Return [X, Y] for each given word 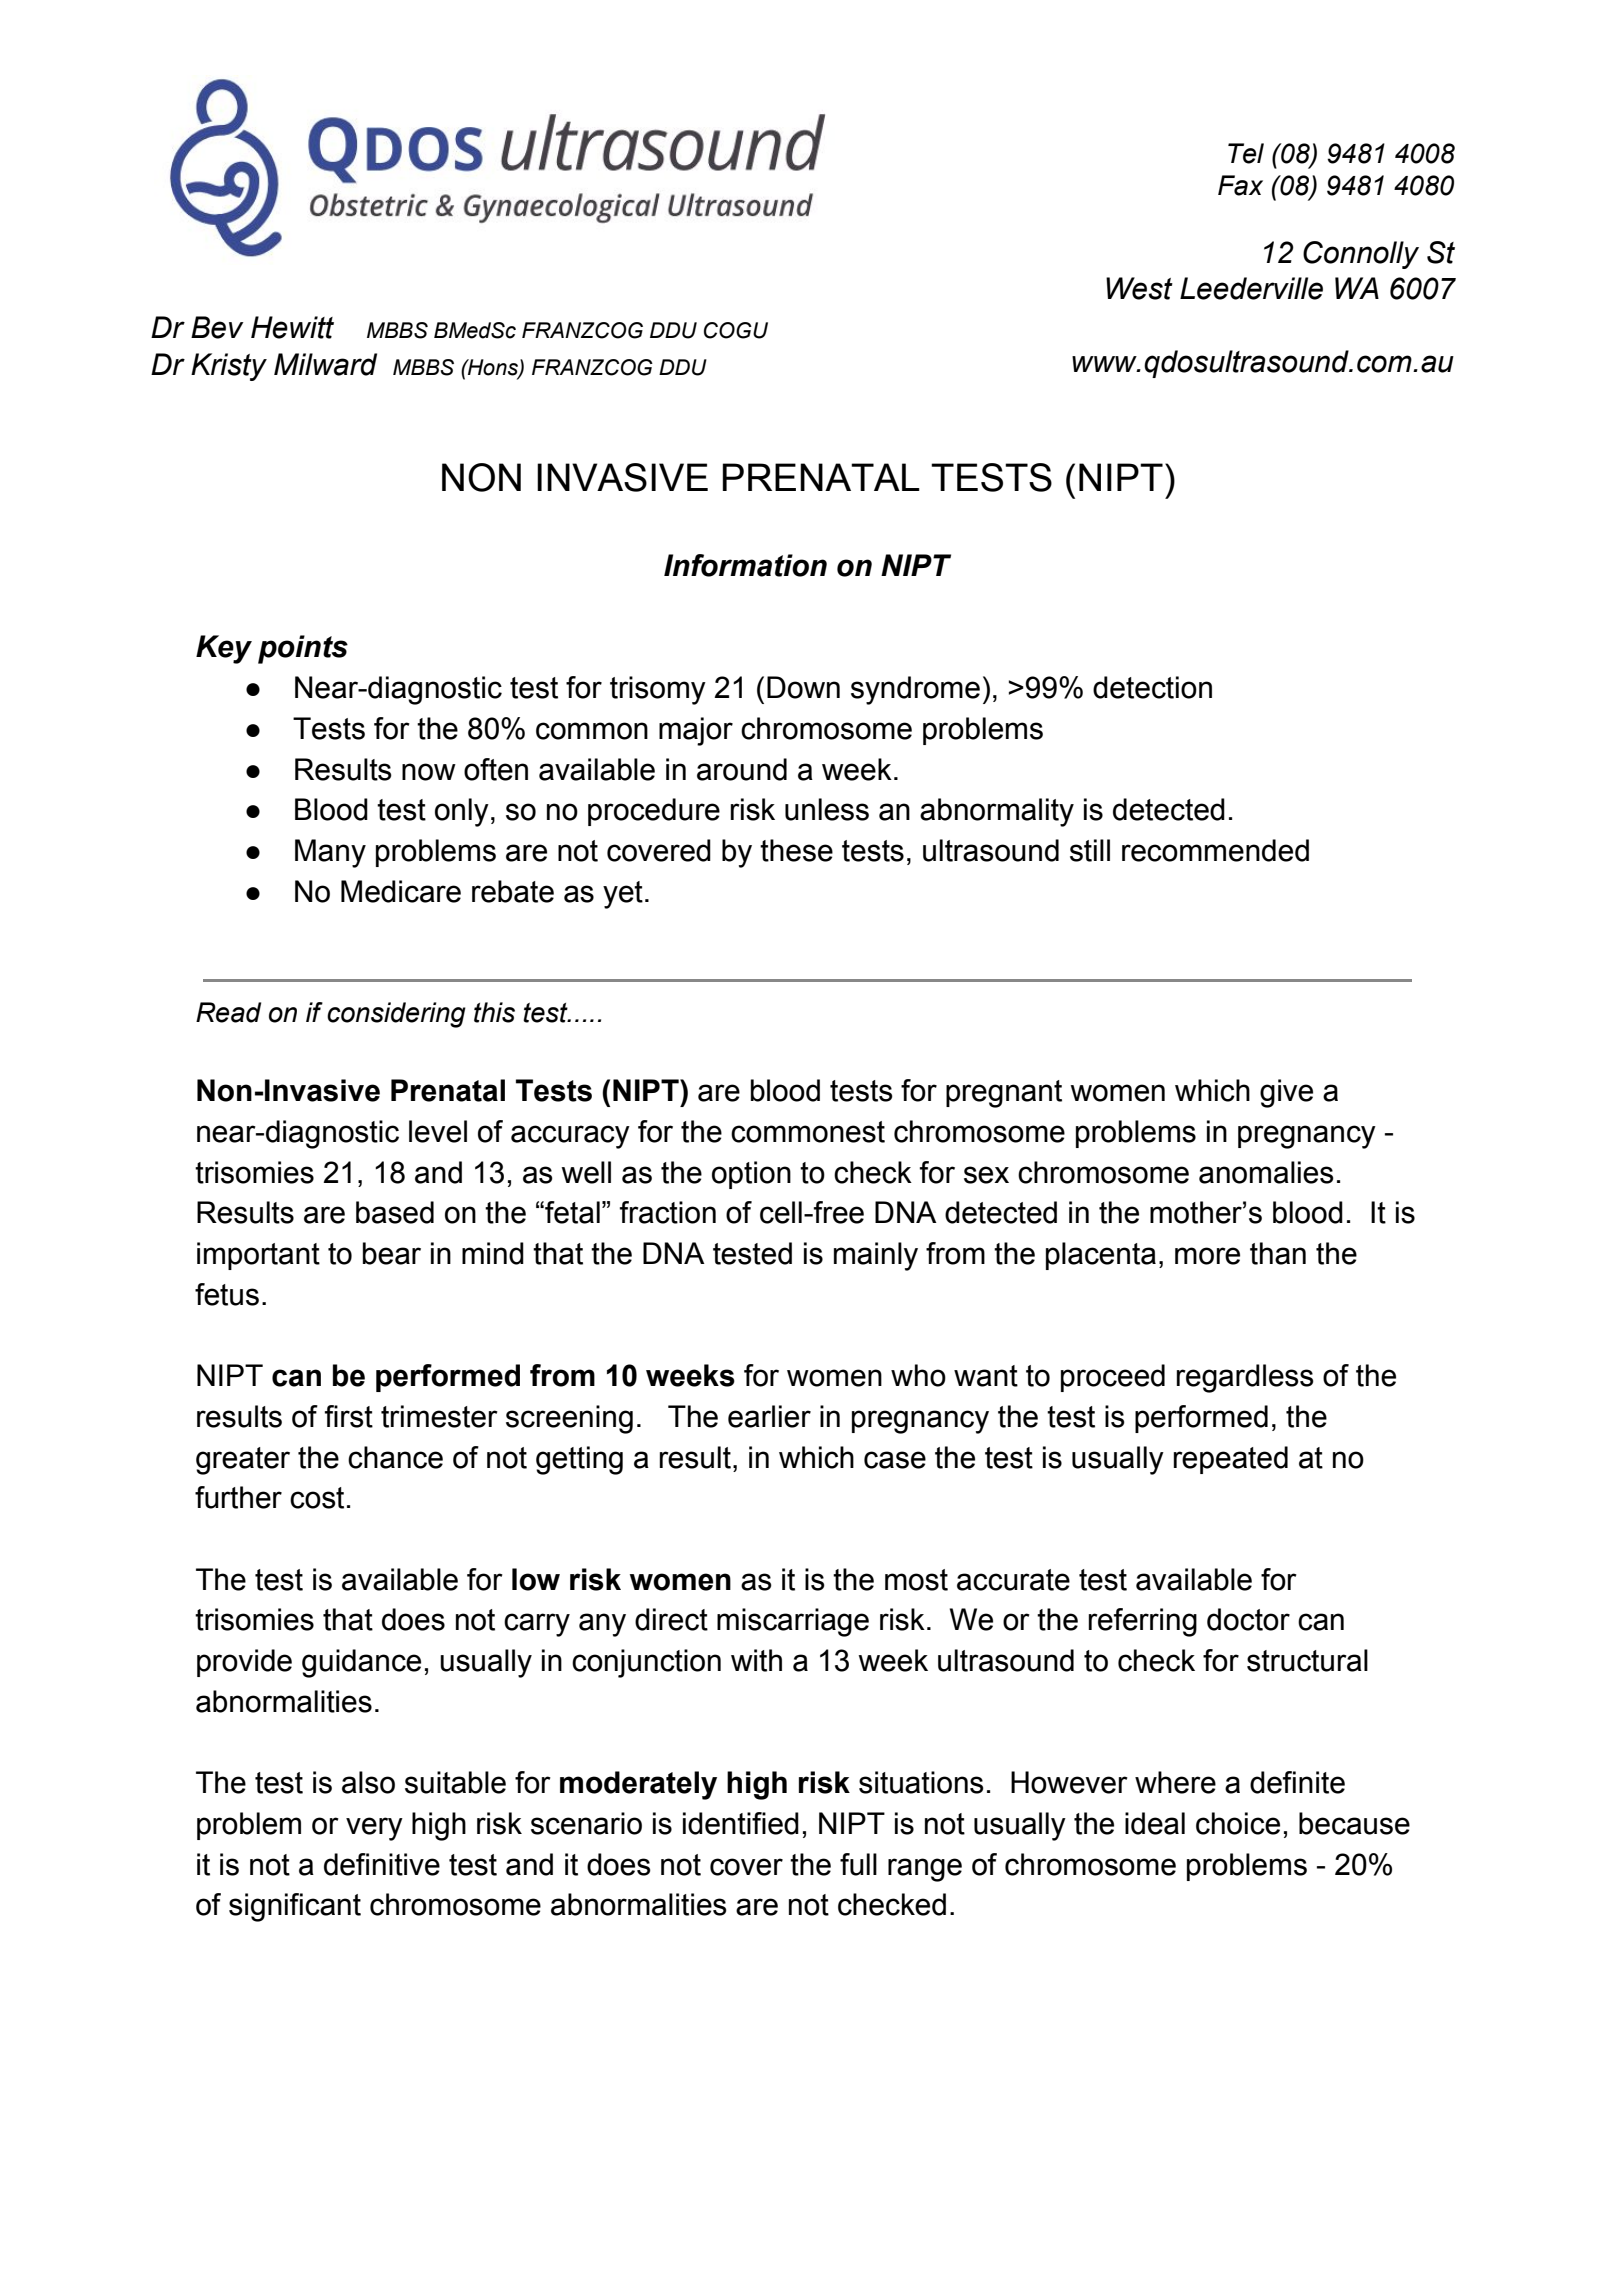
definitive [382, 1864]
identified [741, 1823]
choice [1238, 1823]
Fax [1240, 185]
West [1139, 288]
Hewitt [292, 327]
